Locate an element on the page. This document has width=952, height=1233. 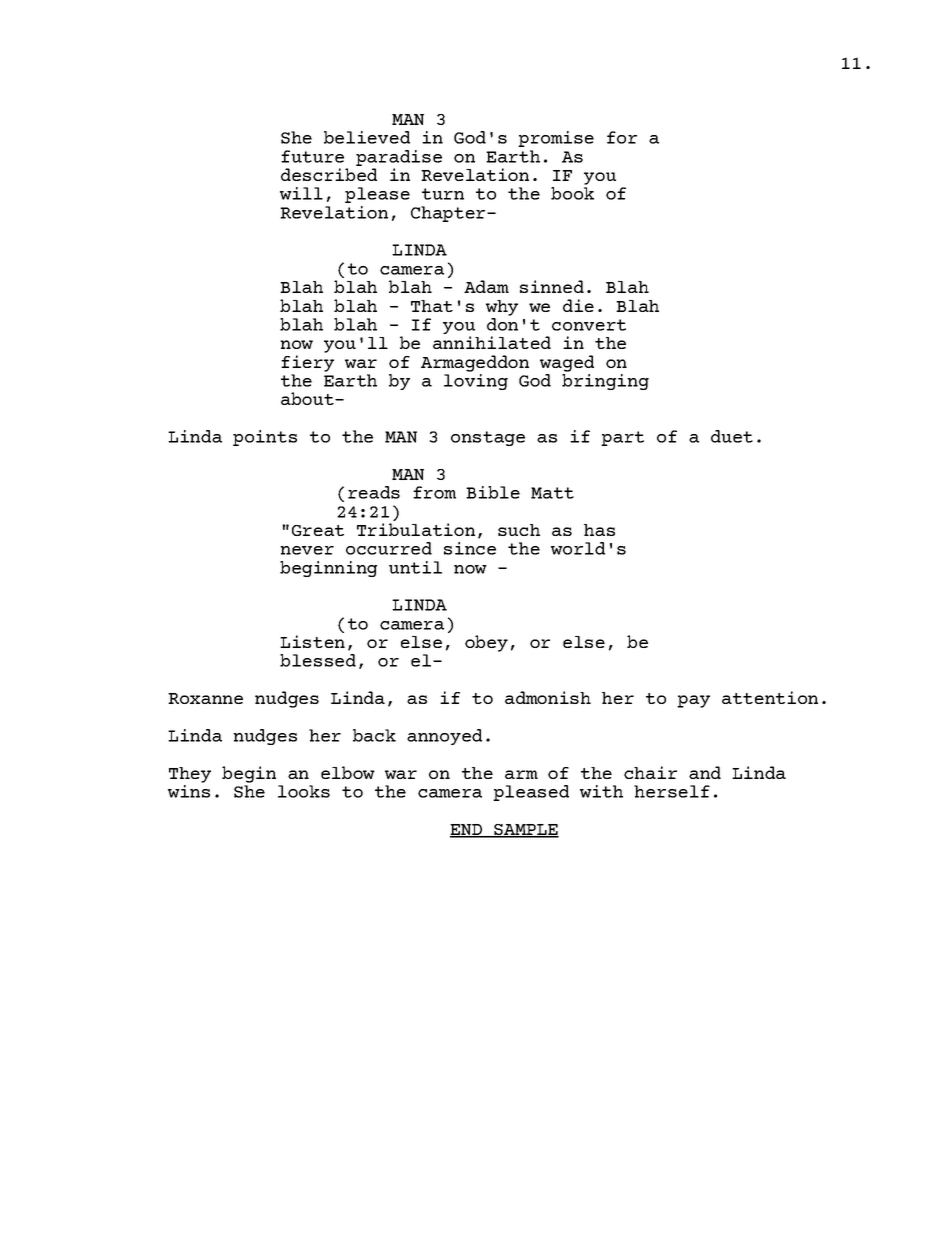
for is located at coordinates (622, 137).
